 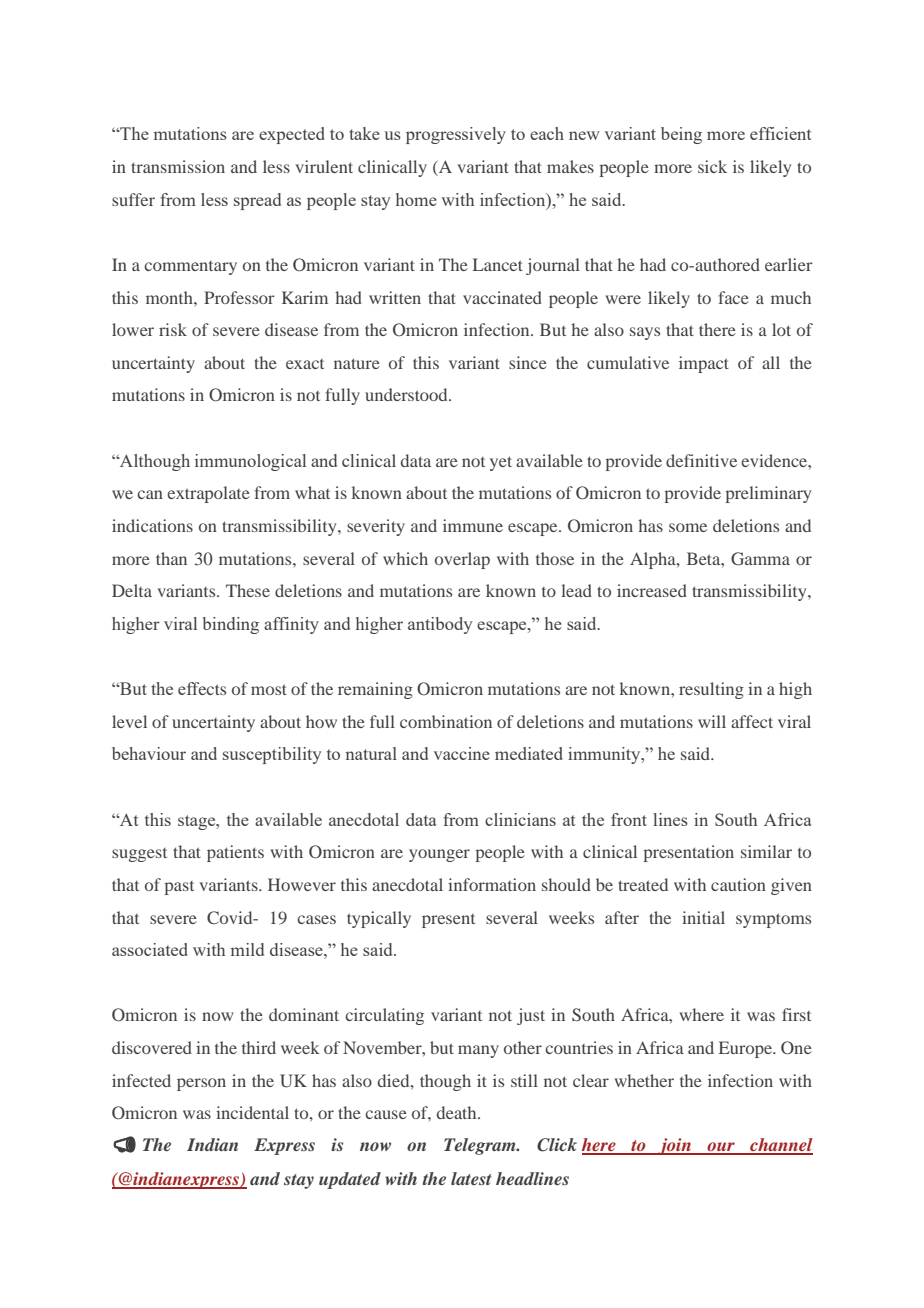 What do you see at coordinates (440, 625) in the page?
I see `antibody` at bounding box center [440, 625].
